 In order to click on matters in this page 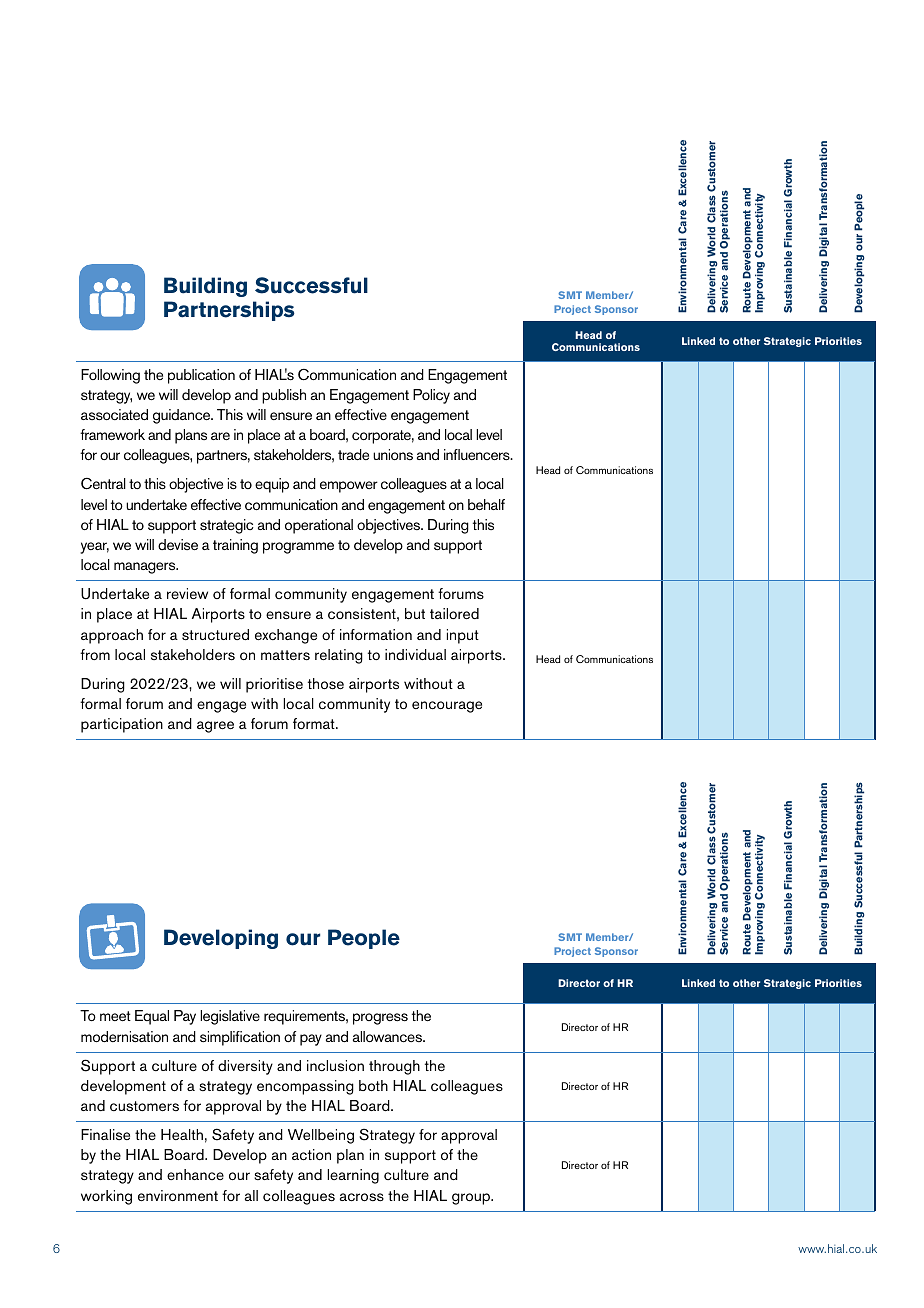, I will do `click(285, 655)`.
